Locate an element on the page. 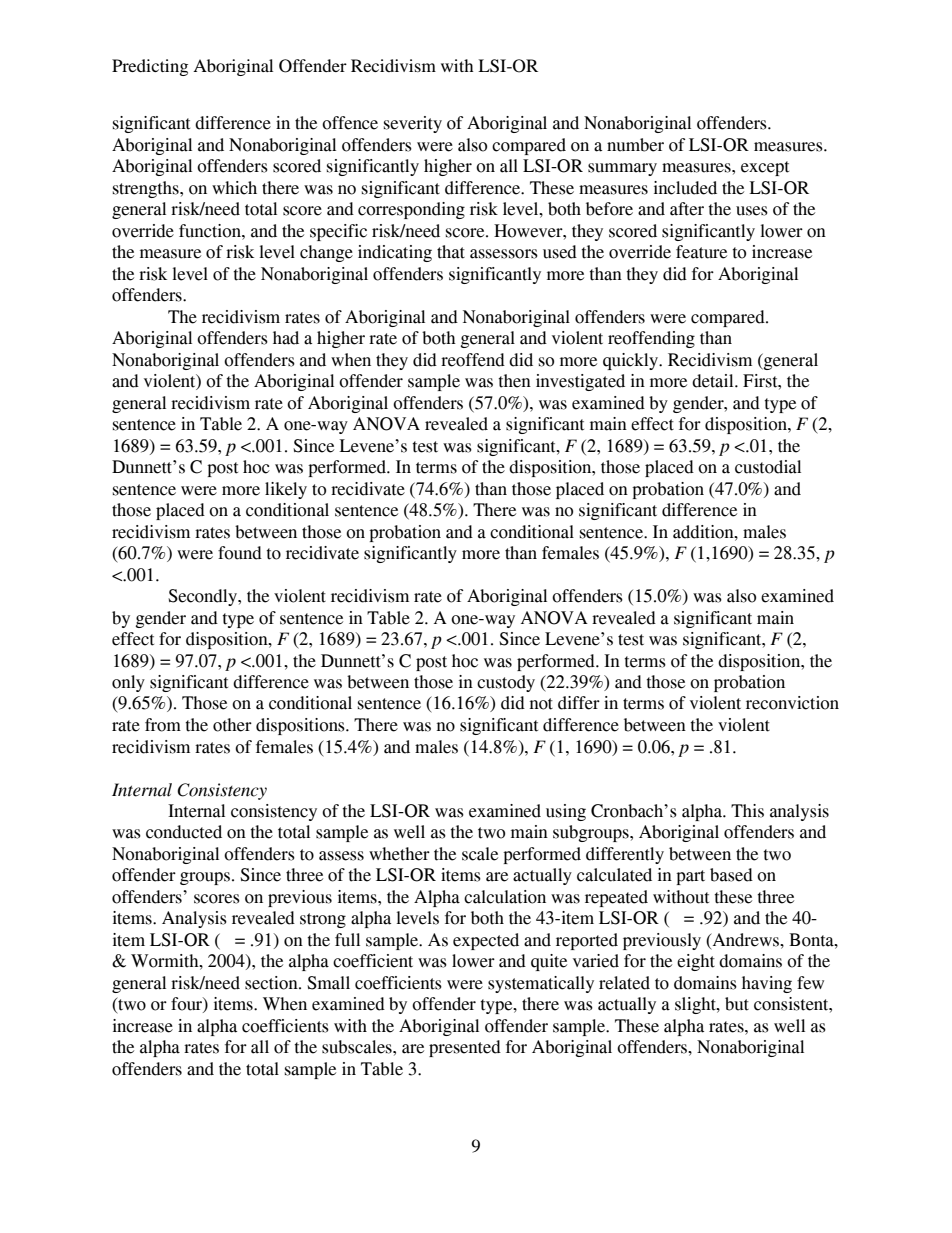  This is located at coordinates (747, 811).
